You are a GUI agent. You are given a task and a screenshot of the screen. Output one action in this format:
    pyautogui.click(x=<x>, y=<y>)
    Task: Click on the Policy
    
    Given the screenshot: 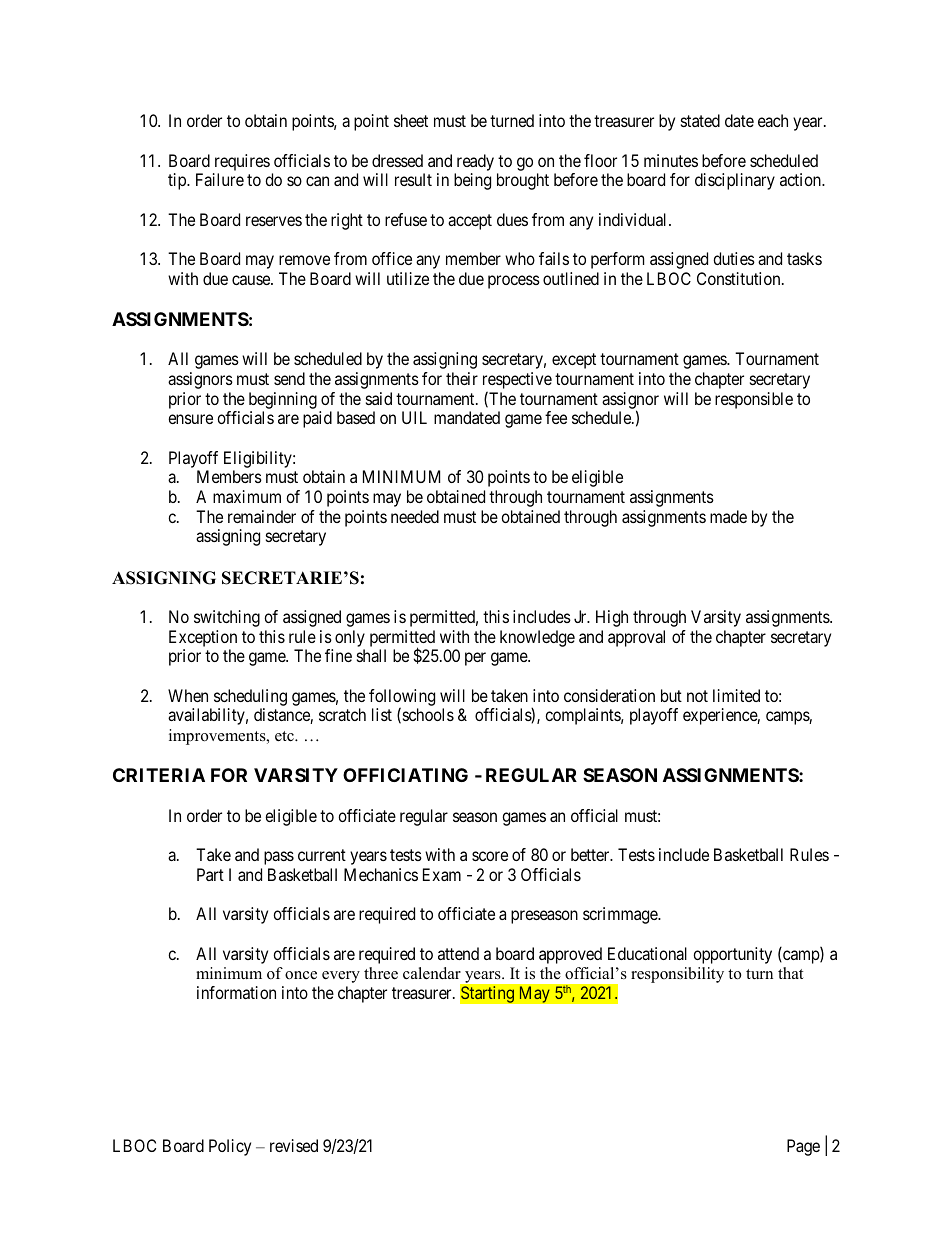 What is the action you would take?
    pyautogui.click(x=230, y=1147)
